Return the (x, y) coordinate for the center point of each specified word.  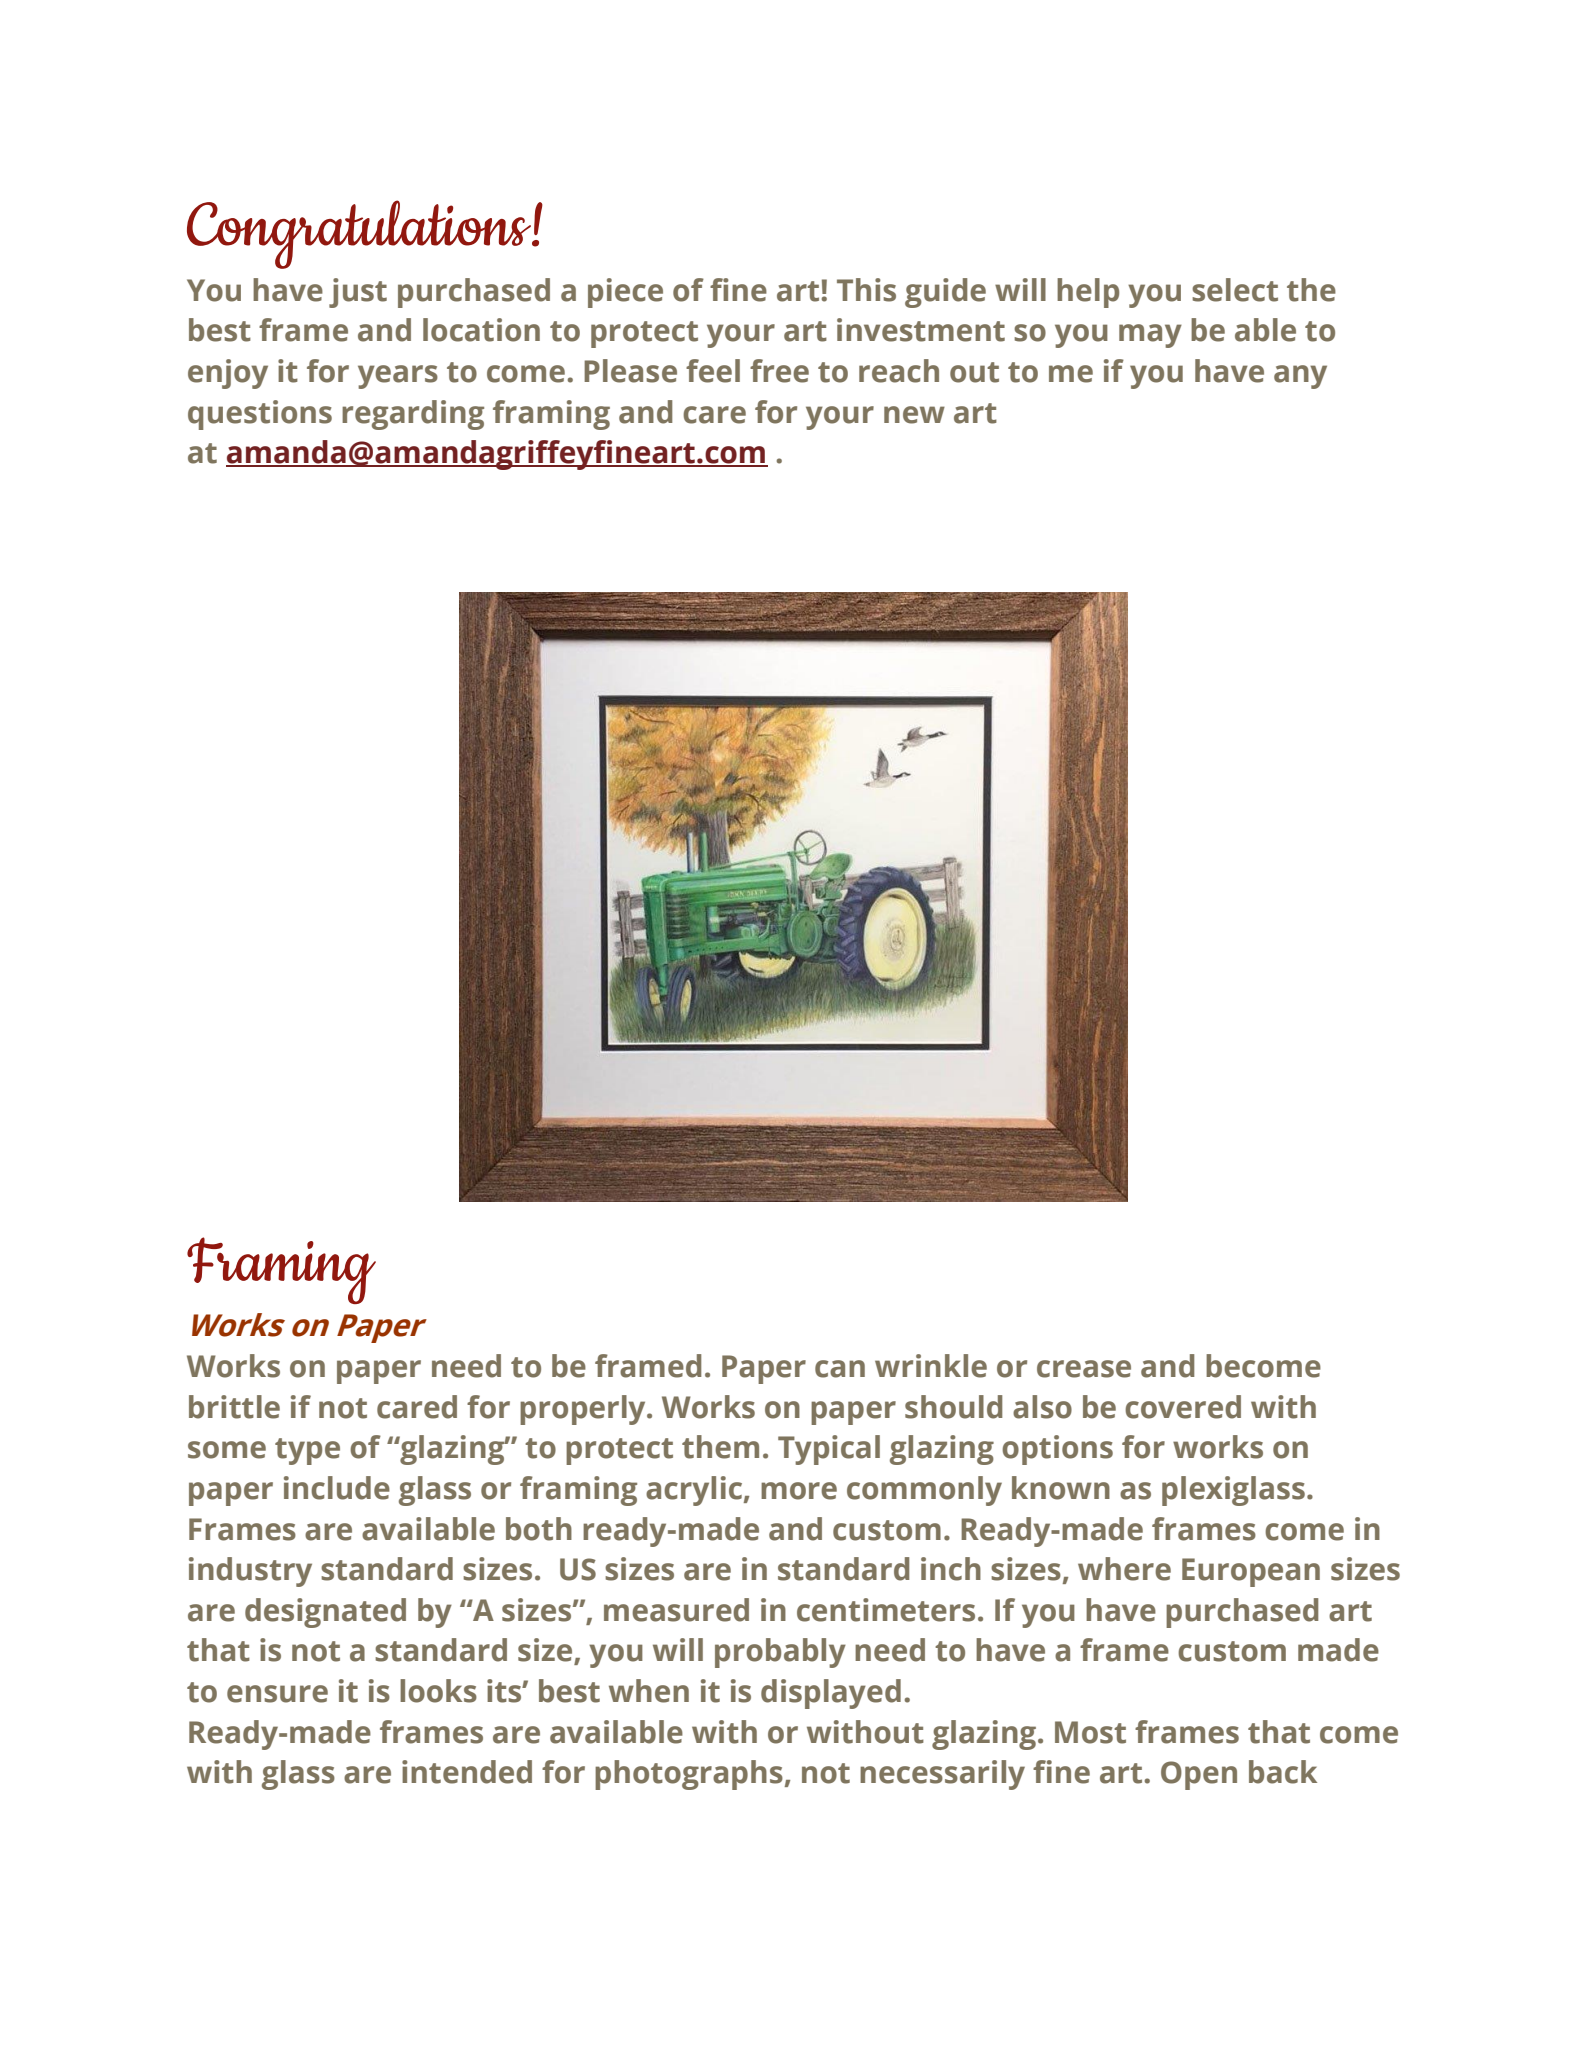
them (720, 1447)
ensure (277, 1694)
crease (1084, 1369)
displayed (831, 1694)
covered (1183, 1407)
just (358, 293)
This (866, 290)
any (1300, 377)
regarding (413, 415)
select (1235, 290)
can (840, 1369)
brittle (234, 1407)
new (914, 415)
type (307, 1451)
